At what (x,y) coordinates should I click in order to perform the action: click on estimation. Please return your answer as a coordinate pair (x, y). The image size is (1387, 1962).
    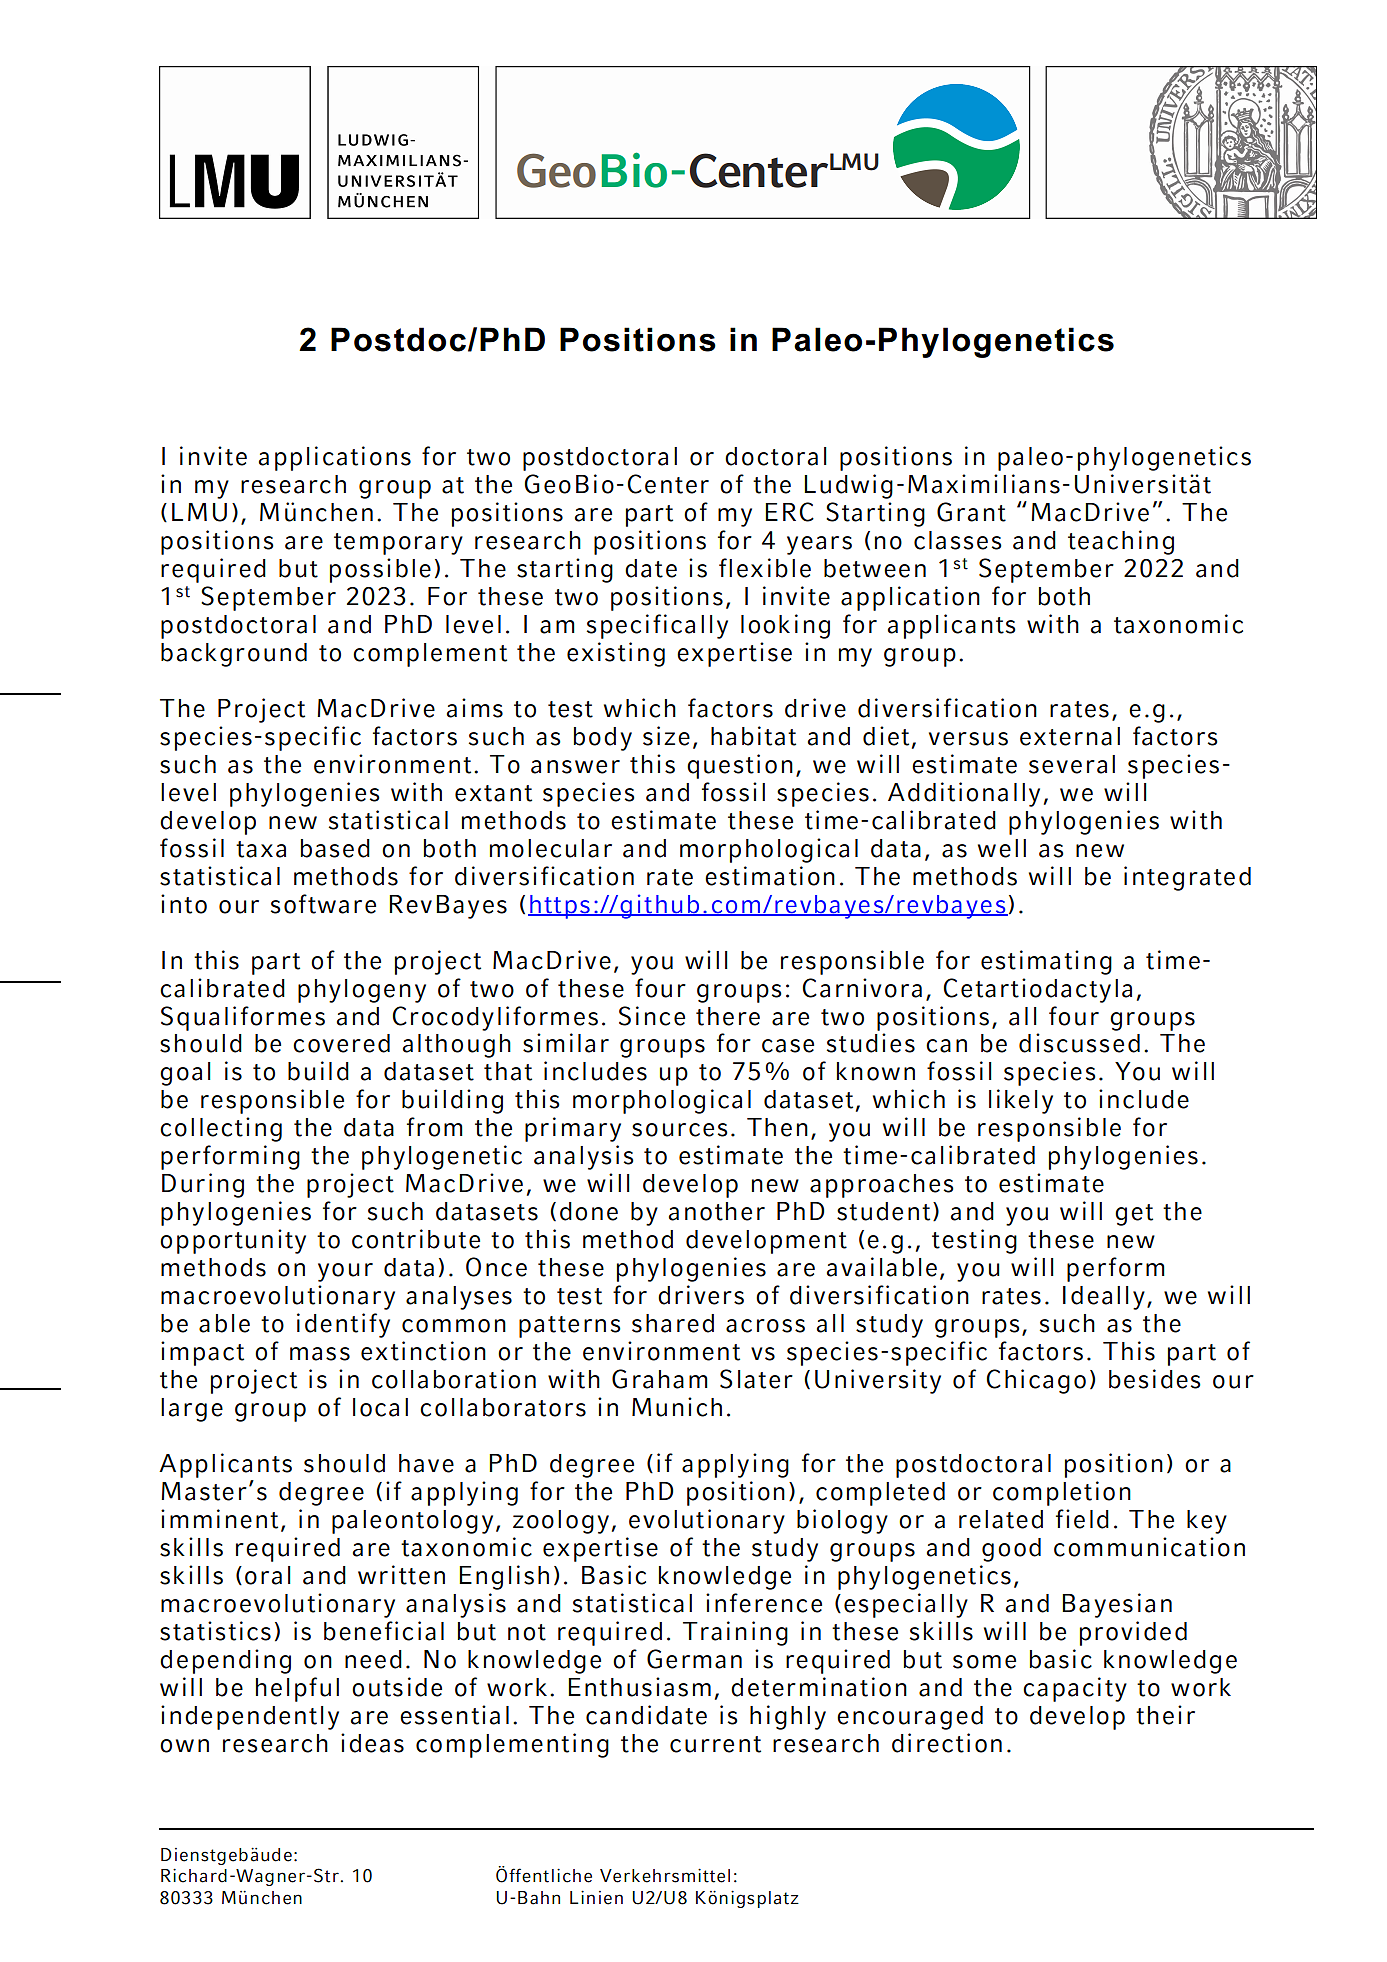
    Looking at the image, I should click on (770, 876).
